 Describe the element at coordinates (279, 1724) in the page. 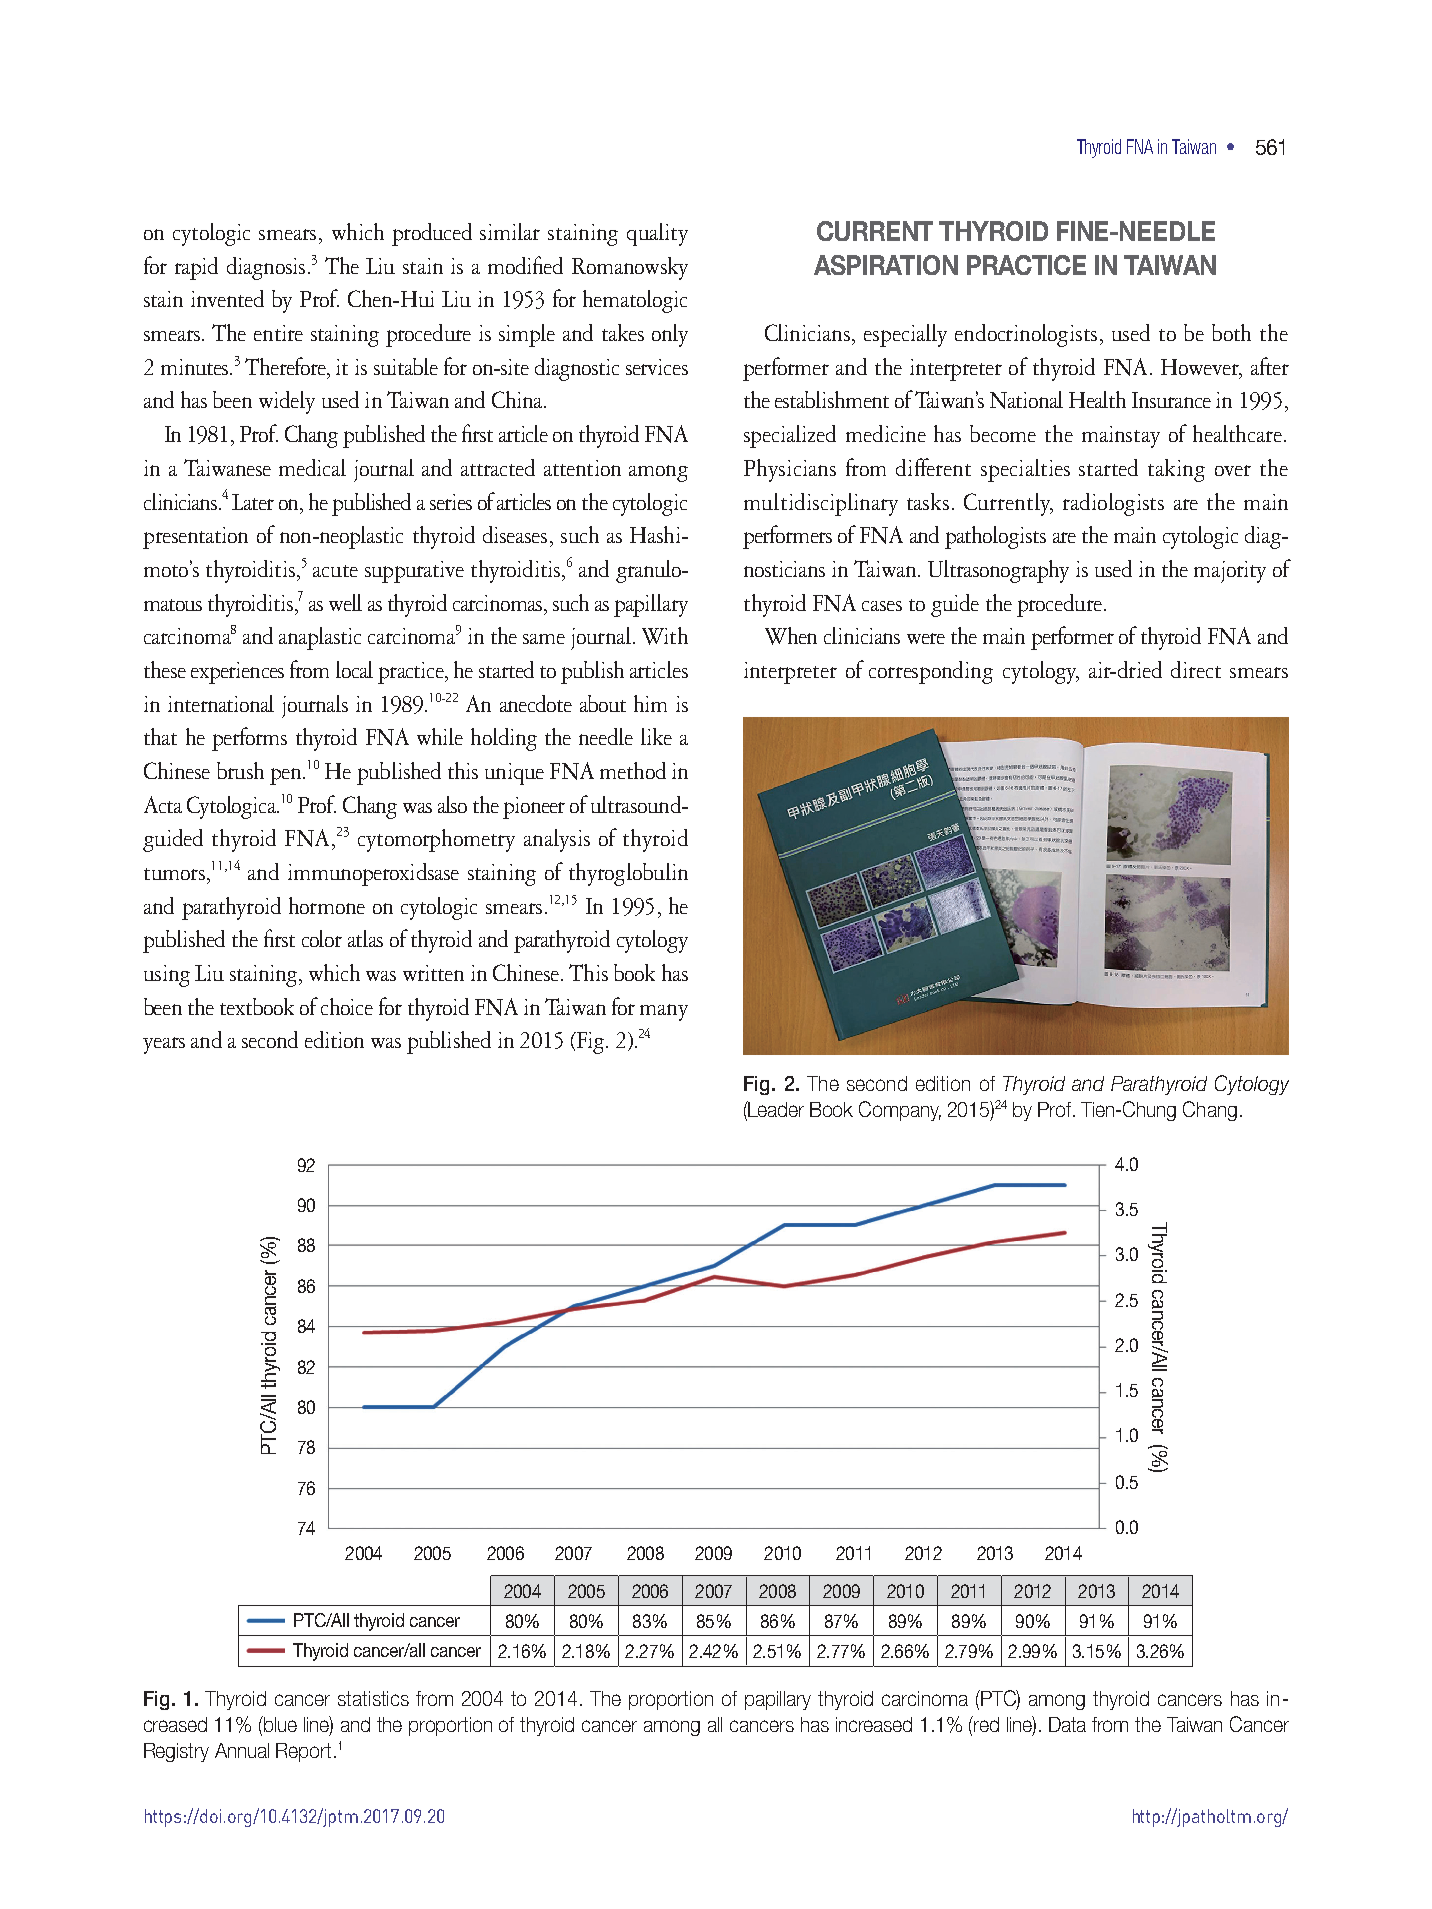

I see `blue` at that location.
